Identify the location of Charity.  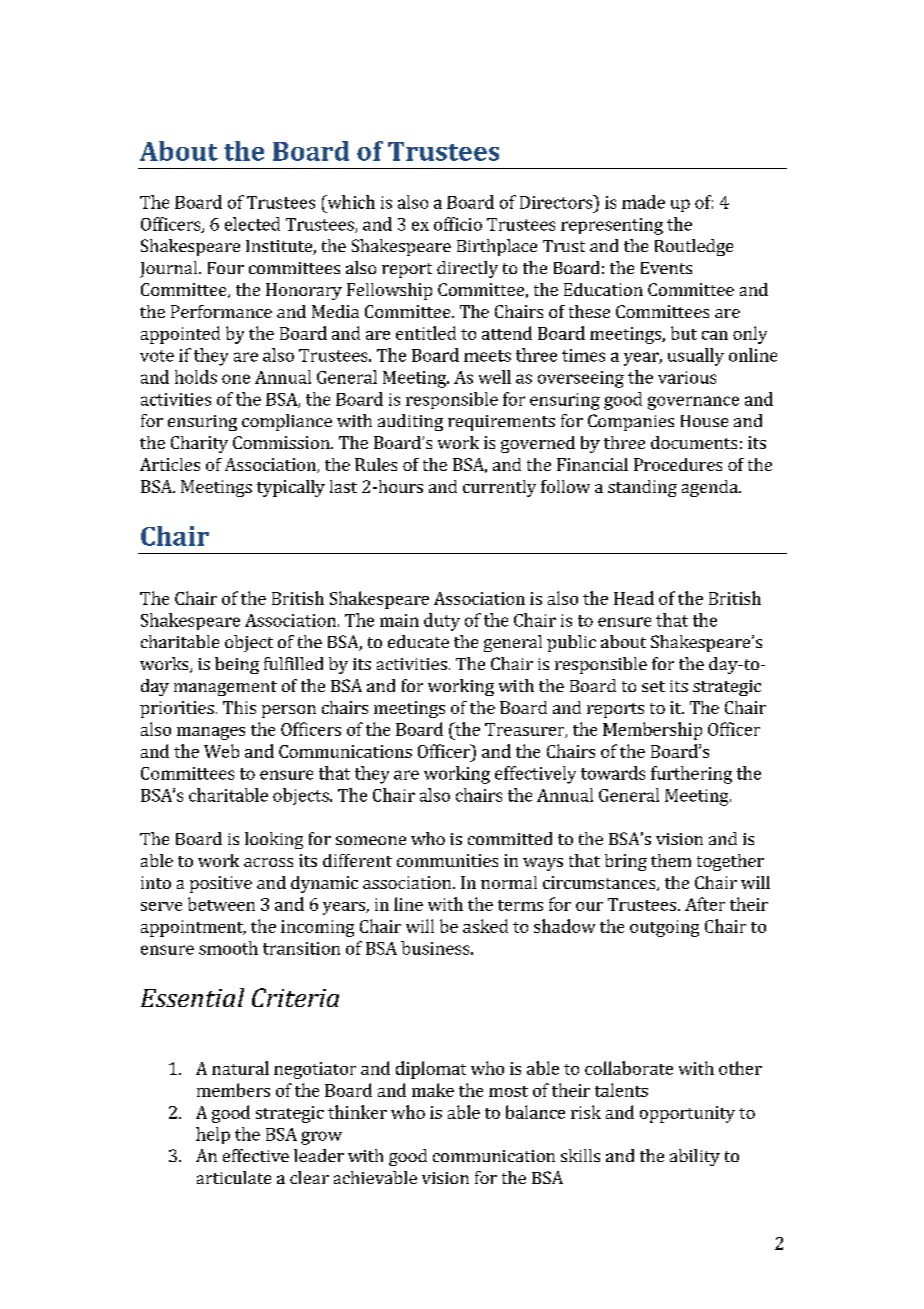
(199, 444).
